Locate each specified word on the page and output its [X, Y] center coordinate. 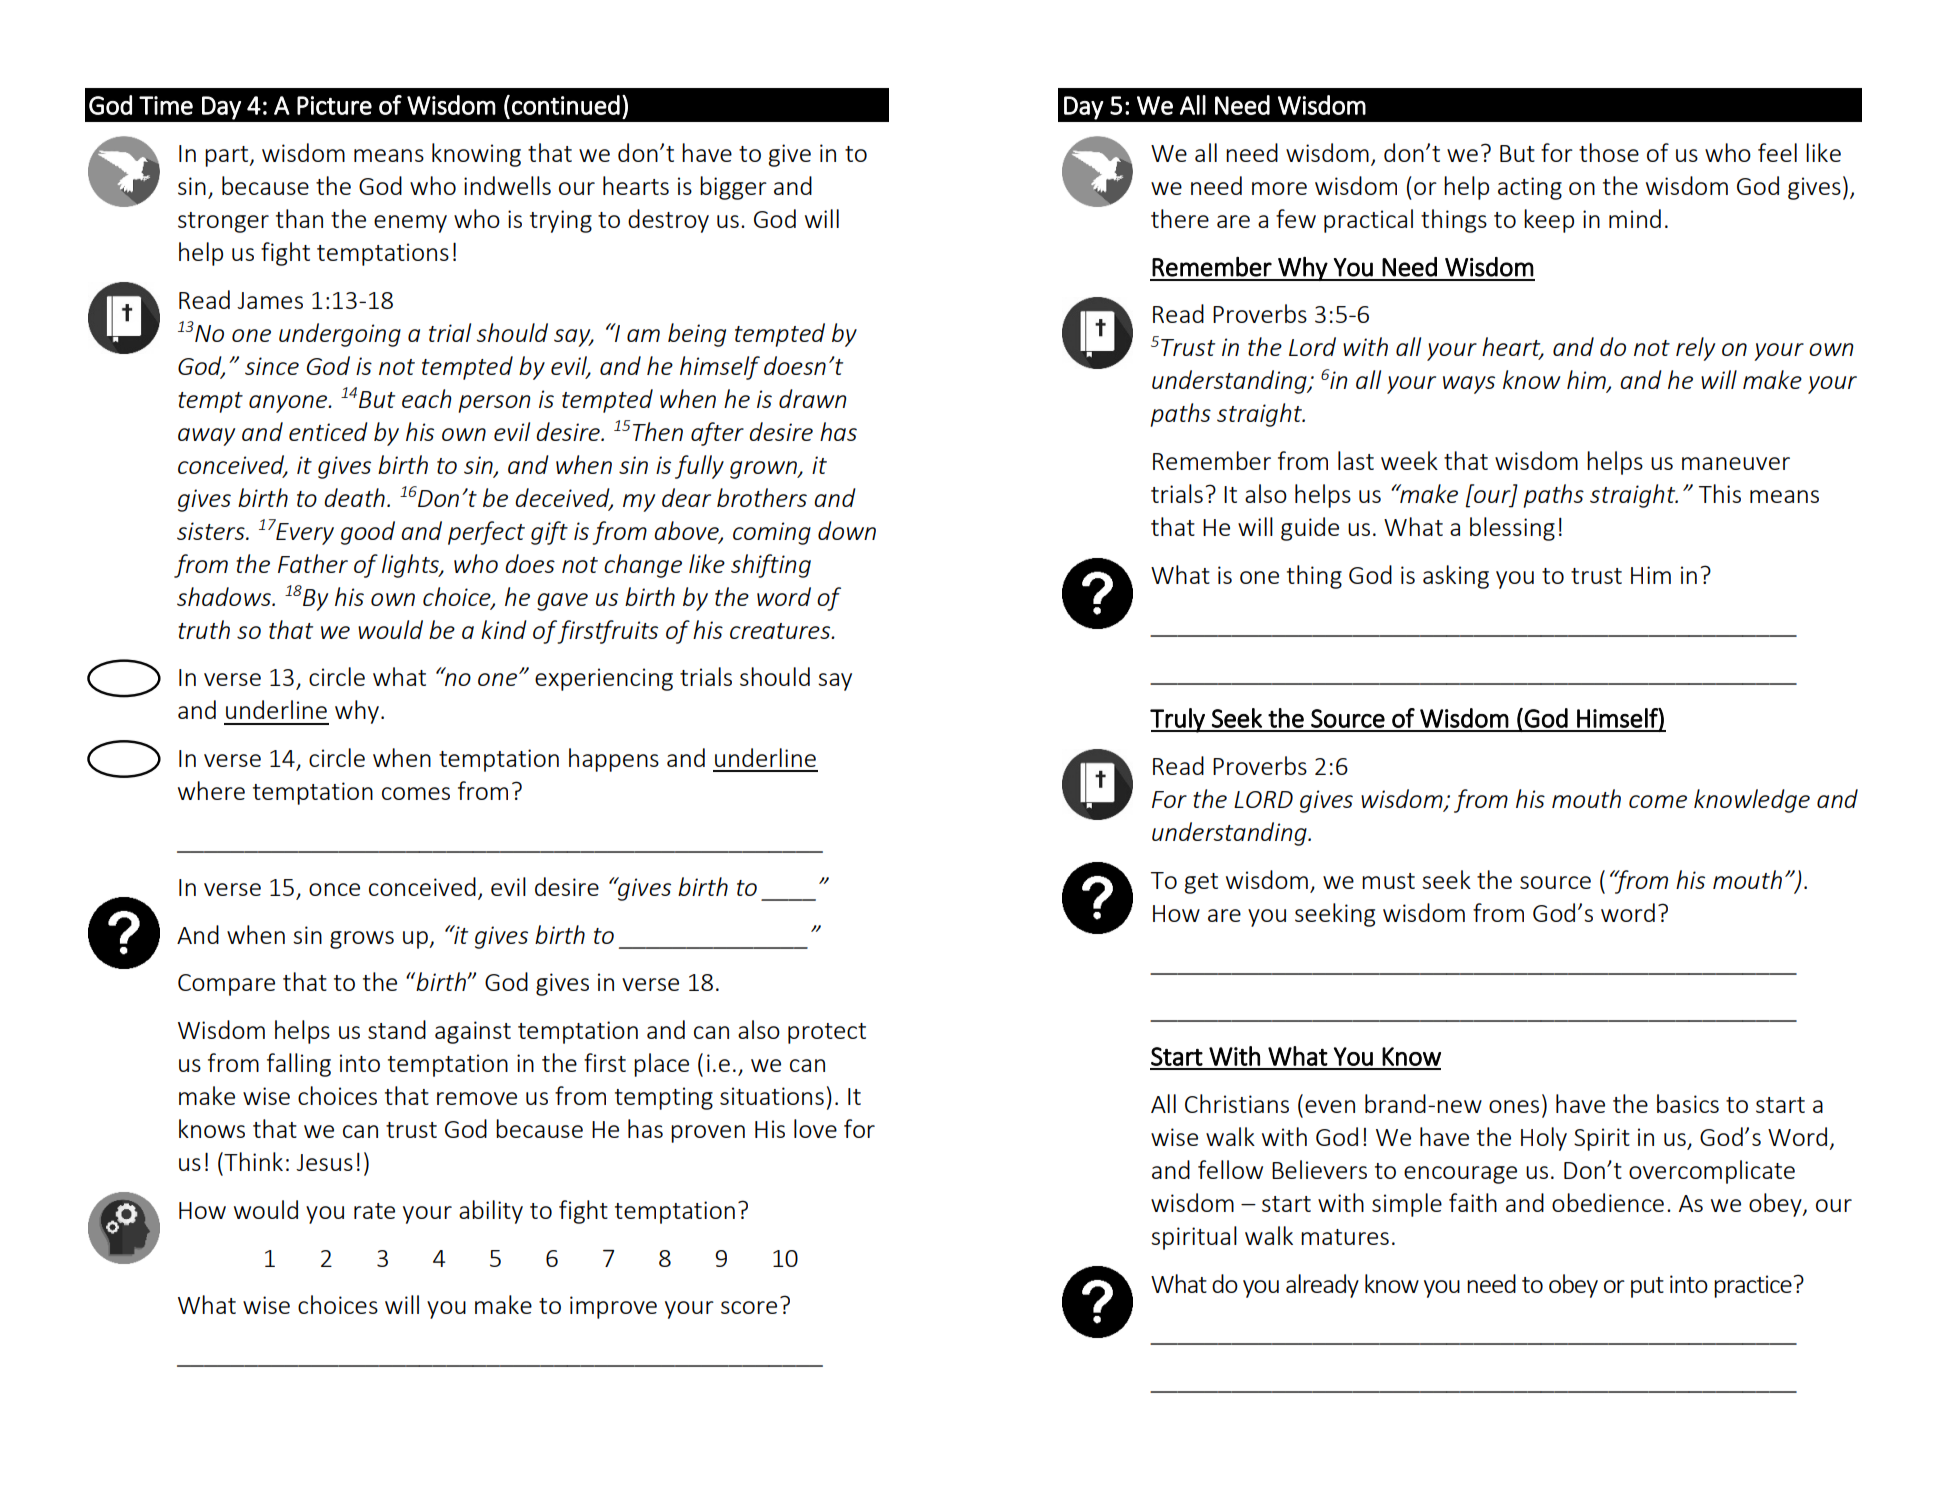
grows [362, 940]
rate [374, 1211]
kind [504, 629]
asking [1456, 577]
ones [1514, 1106]
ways [1469, 385]
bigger [733, 188]
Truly [1178, 720]
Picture [334, 105]
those [1609, 152]
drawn [813, 398]
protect [827, 1033]
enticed [328, 431]
